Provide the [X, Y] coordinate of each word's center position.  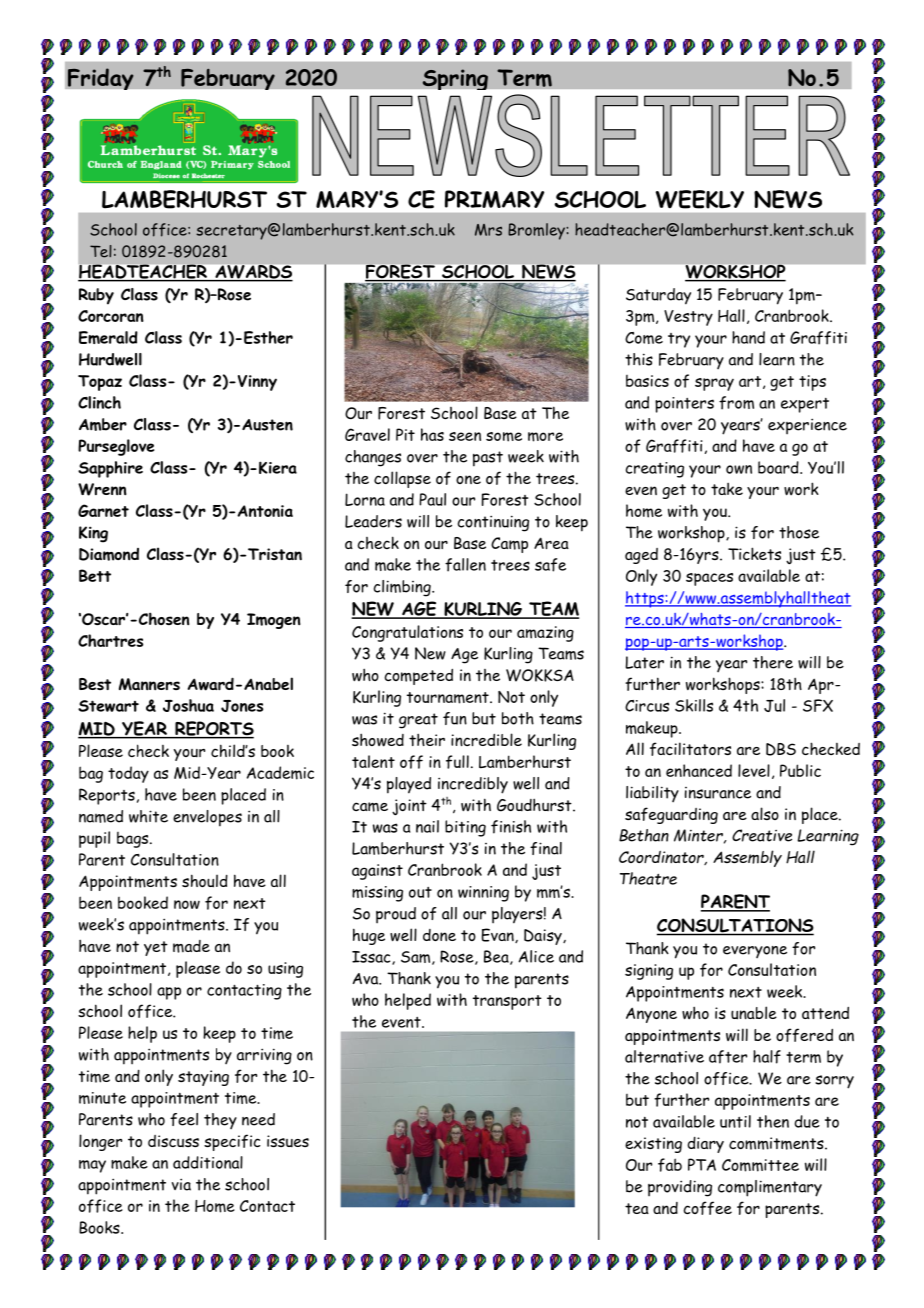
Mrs [488, 230]
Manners [149, 684]
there [773, 662]
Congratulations [407, 633]
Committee [760, 1165]
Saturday [658, 296]
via [181, 1184]
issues [288, 1141]
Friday [101, 79]
